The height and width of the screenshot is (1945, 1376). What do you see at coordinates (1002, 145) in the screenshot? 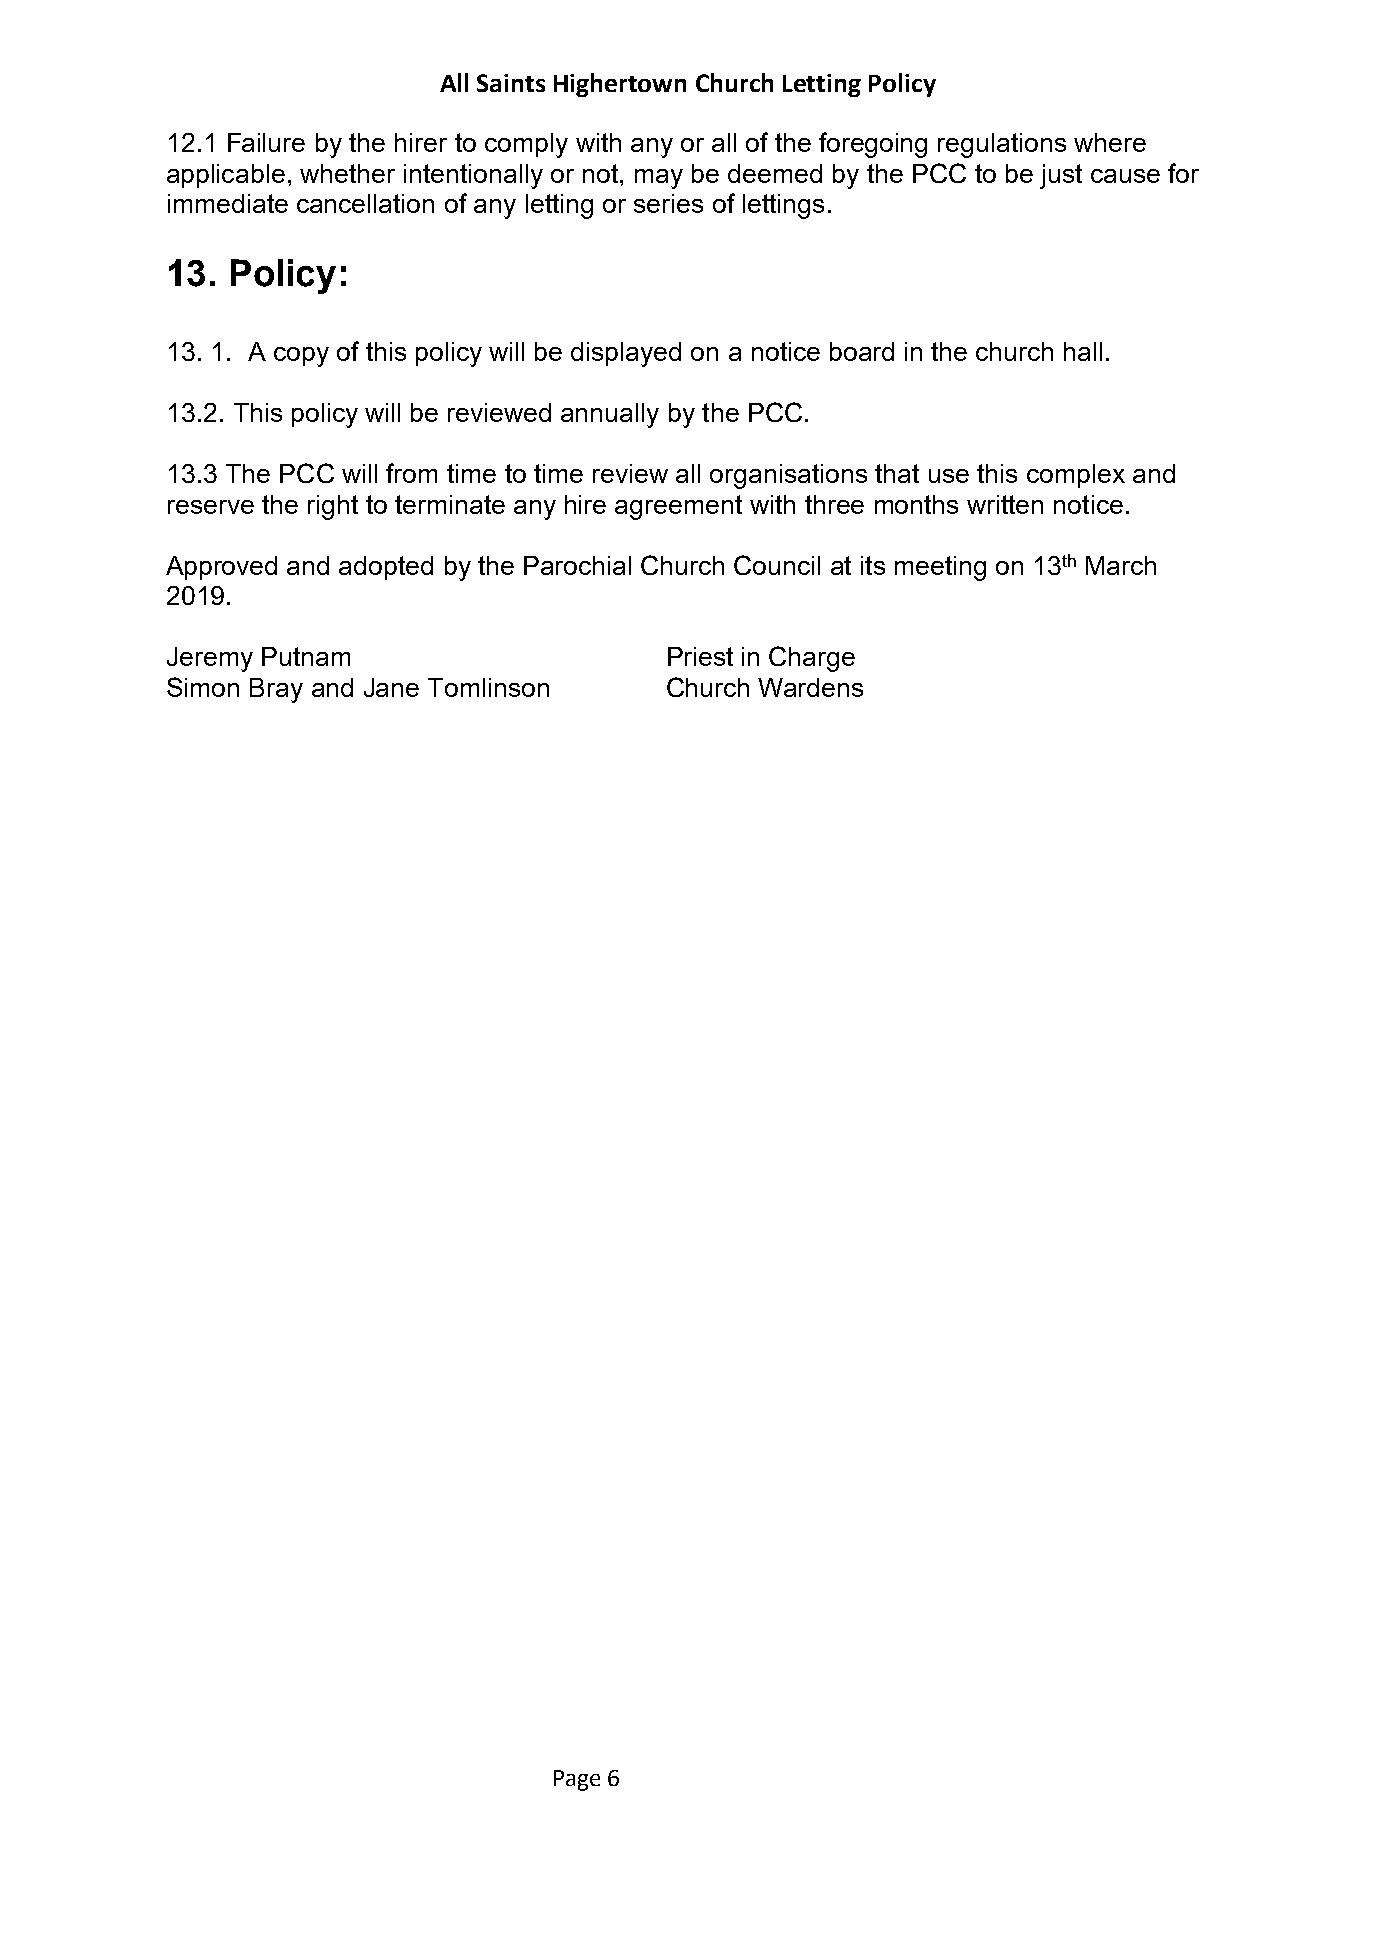
I see `regulations` at bounding box center [1002, 145].
